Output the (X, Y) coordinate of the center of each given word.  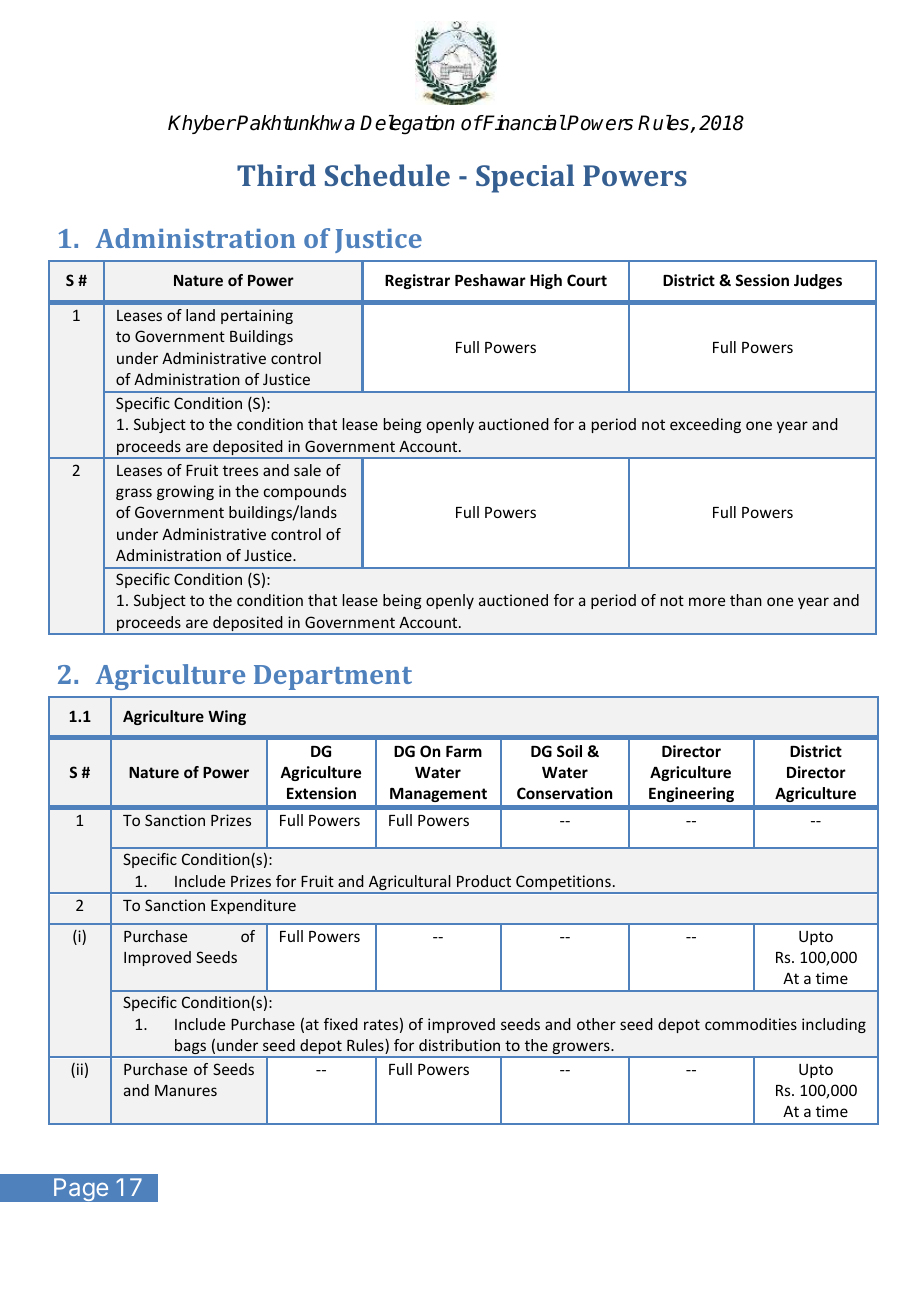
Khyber (202, 124)
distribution (459, 1045)
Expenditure (253, 906)
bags (191, 1048)
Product (484, 881)
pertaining (257, 316)
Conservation (564, 793)
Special (525, 178)
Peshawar (490, 280)
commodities (751, 1024)
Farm (464, 751)
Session (762, 280)
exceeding (705, 425)
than (746, 600)
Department (333, 677)
